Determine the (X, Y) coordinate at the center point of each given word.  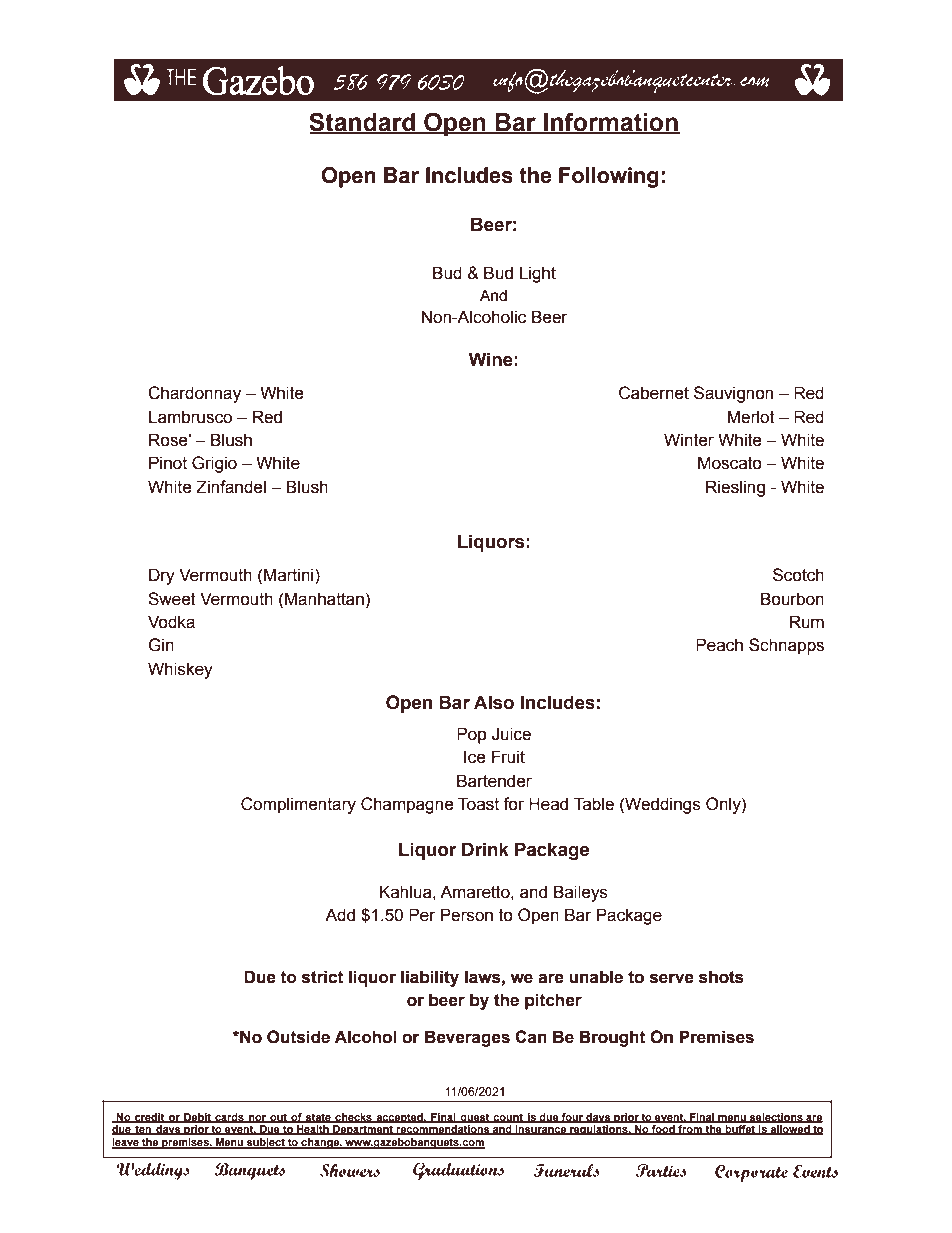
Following (609, 177)
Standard (363, 123)
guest (475, 1118)
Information (611, 123)
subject (266, 1143)
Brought (612, 1038)
